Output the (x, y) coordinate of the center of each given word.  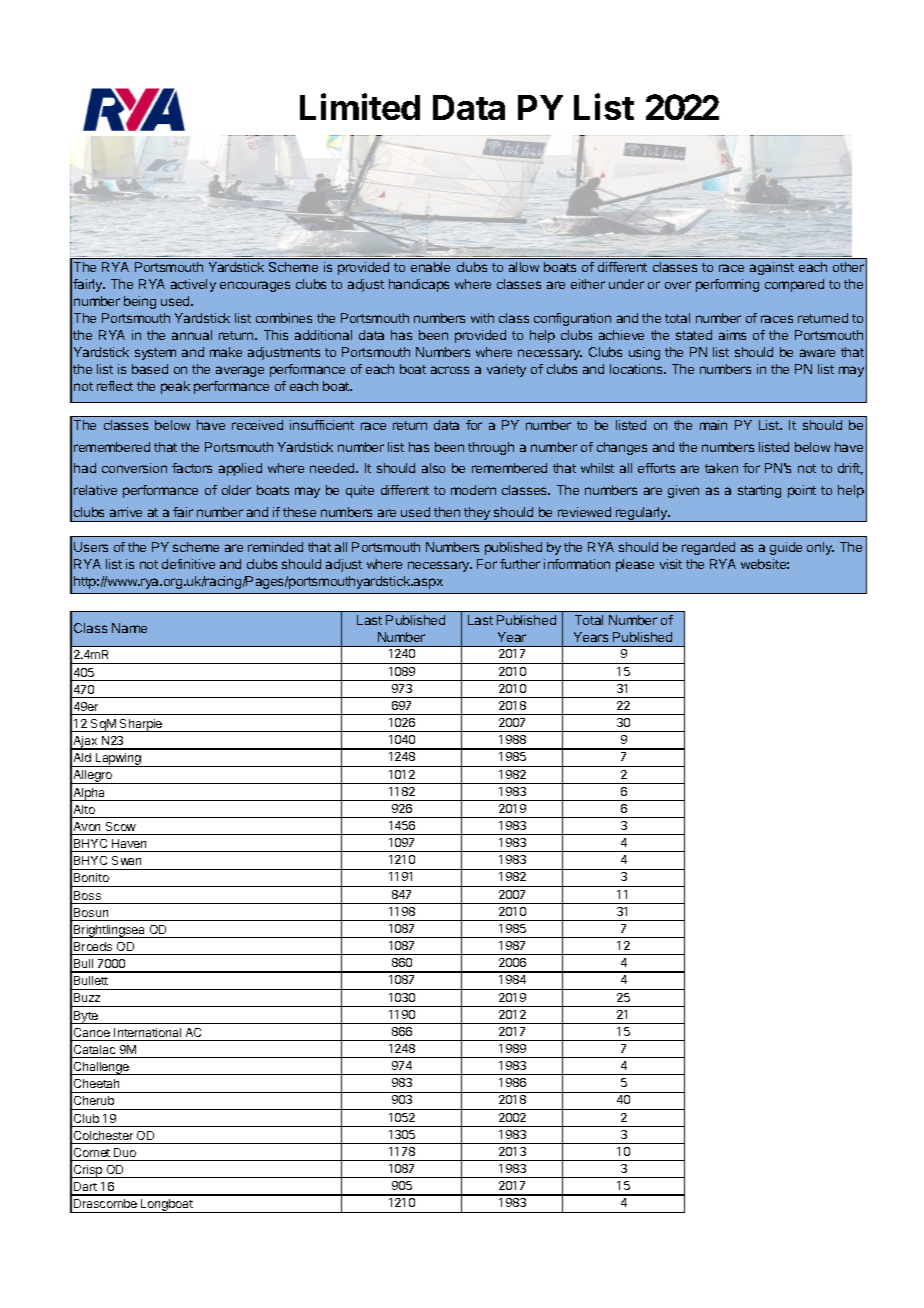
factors (192, 468)
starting (759, 491)
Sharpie (141, 725)
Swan (126, 860)
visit (671, 564)
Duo (125, 1152)
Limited (360, 106)
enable (430, 267)
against (772, 268)
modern (473, 490)
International (147, 1032)
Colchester (103, 1135)
